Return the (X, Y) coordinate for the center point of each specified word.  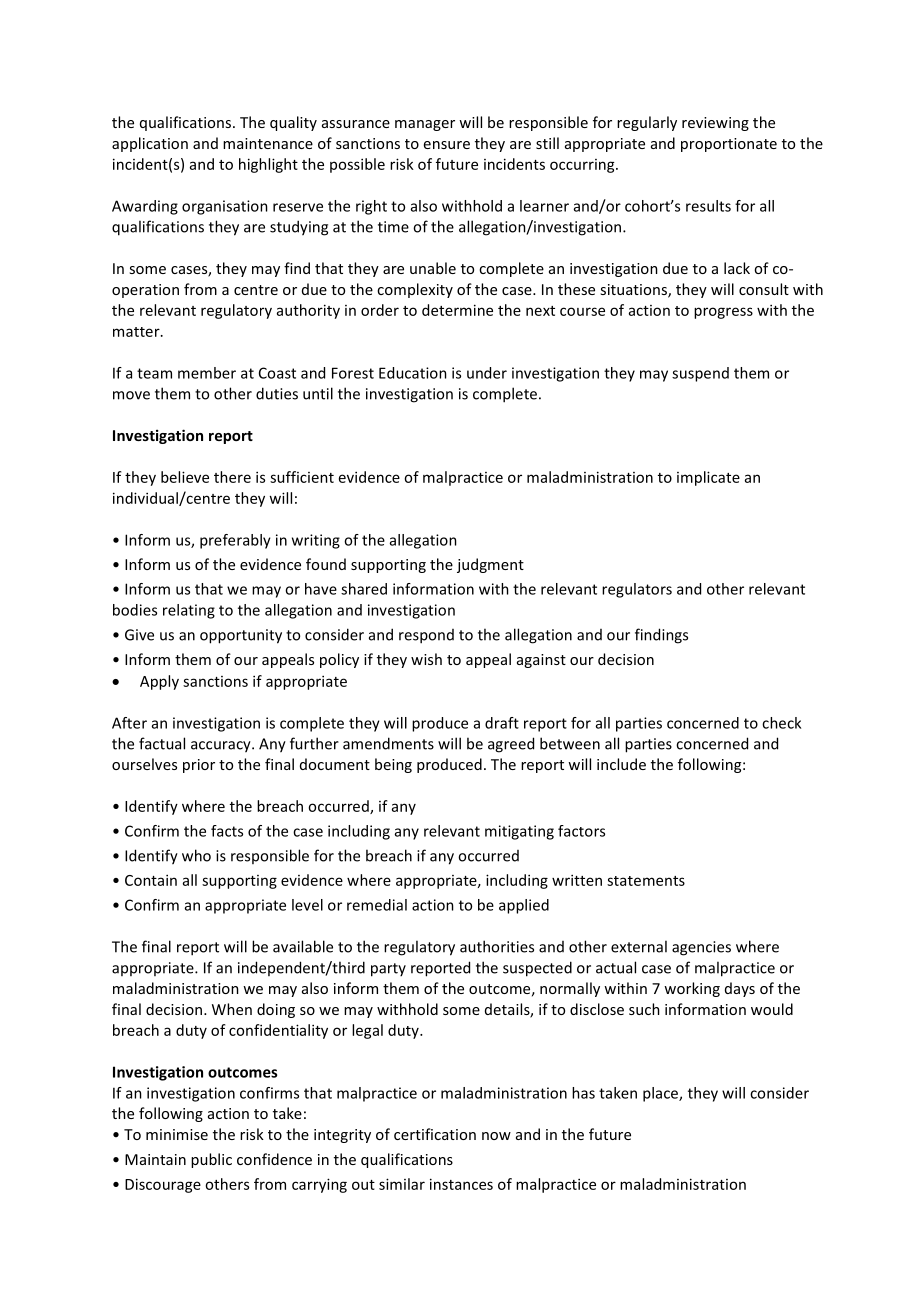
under (487, 373)
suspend (700, 374)
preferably (235, 541)
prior (199, 766)
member (207, 373)
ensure (447, 145)
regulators (637, 590)
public (211, 1160)
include (621, 764)
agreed (511, 745)
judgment (490, 565)
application (150, 144)
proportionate (729, 145)
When (232, 1009)
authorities (497, 946)
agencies (701, 948)
